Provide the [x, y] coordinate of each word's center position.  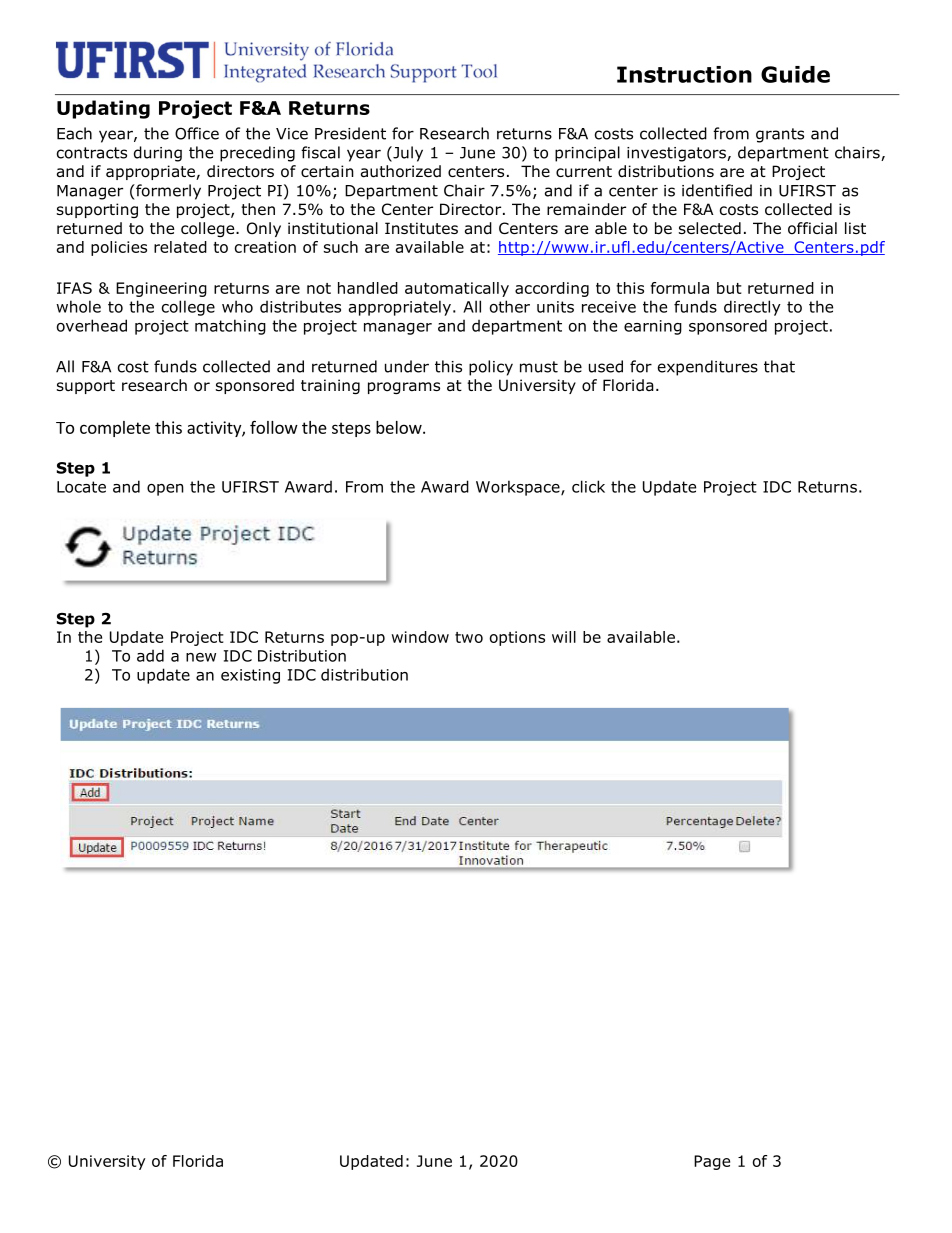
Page [712, 1162]
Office [197, 133]
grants [780, 135]
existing [250, 676]
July [407, 154]
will [564, 637]
